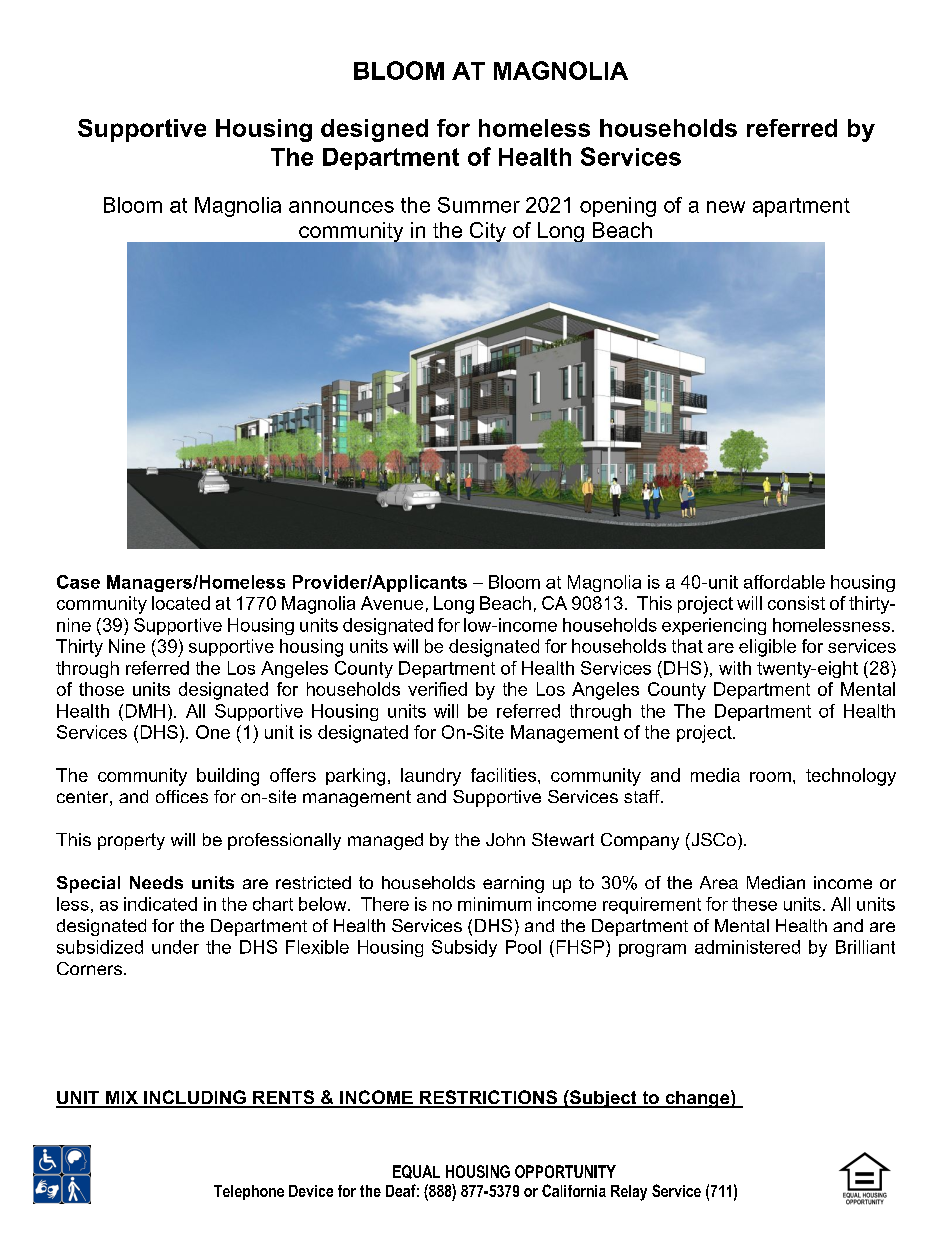 Image resolution: width=952 pixels, height=1233 pixels. What do you see at coordinates (494, 904) in the page?
I see `minimum` at bounding box center [494, 904].
